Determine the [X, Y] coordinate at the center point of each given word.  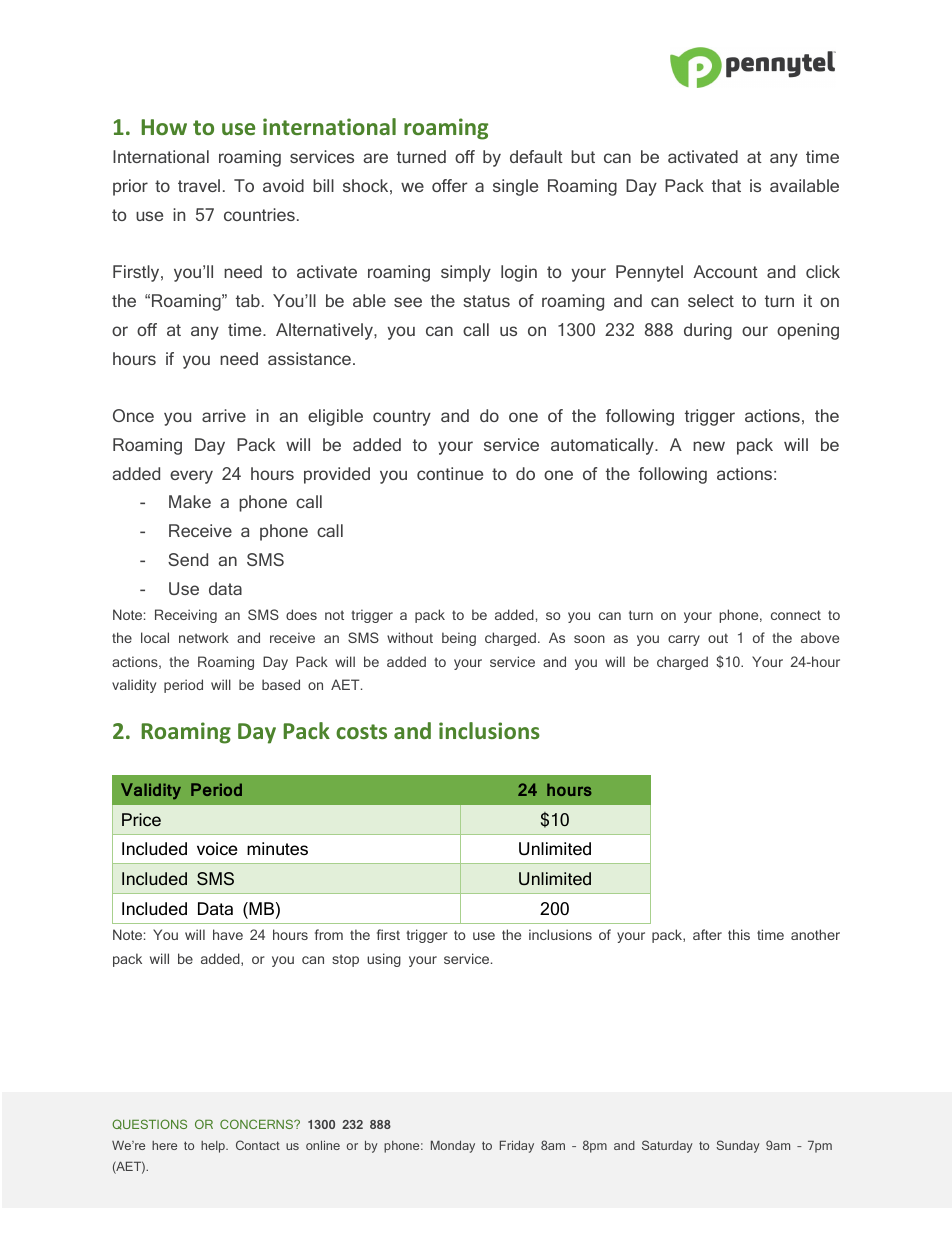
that [726, 185]
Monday [453, 1146]
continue [450, 473]
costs [361, 731]
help [214, 1147]
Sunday [738, 1146]
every [191, 477]
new [709, 446]
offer [449, 185]
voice [217, 848]
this [739, 934]
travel [199, 185]
